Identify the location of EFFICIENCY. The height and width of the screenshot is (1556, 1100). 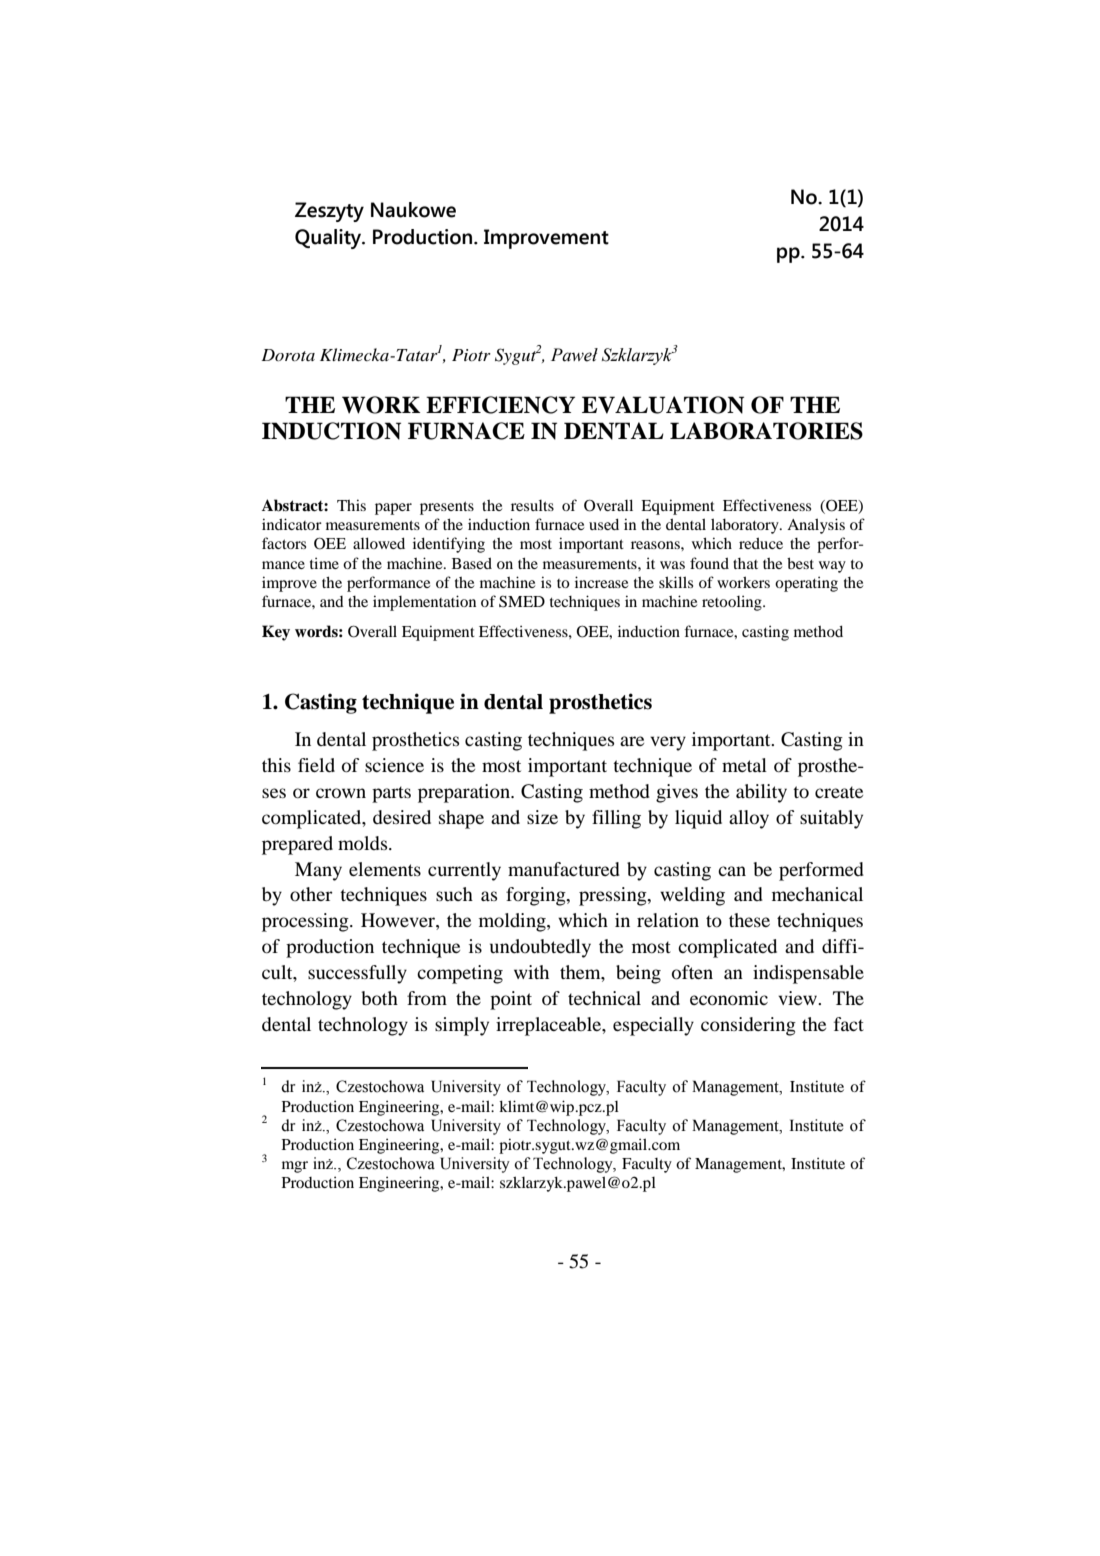
(500, 405).
